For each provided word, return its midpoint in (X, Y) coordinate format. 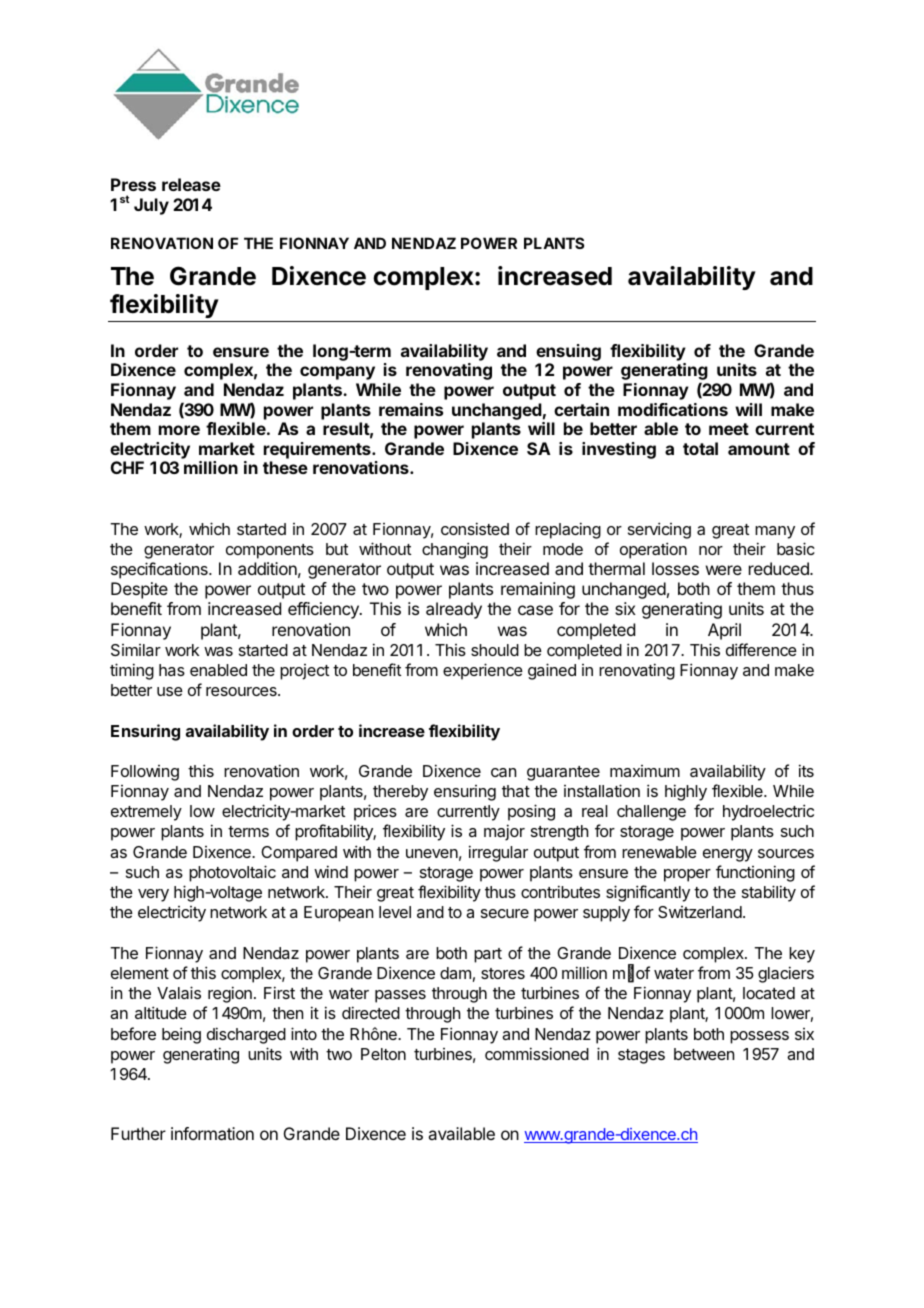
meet (729, 429)
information (212, 1133)
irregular (498, 853)
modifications (673, 409)
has (172, 670)
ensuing (568, 352)
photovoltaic (232, 873)
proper (687, 875)
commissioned (537, 1053)
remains (411, 409)
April (724, 631)
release (191, 184)
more (179, 430)
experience (483, 671)
